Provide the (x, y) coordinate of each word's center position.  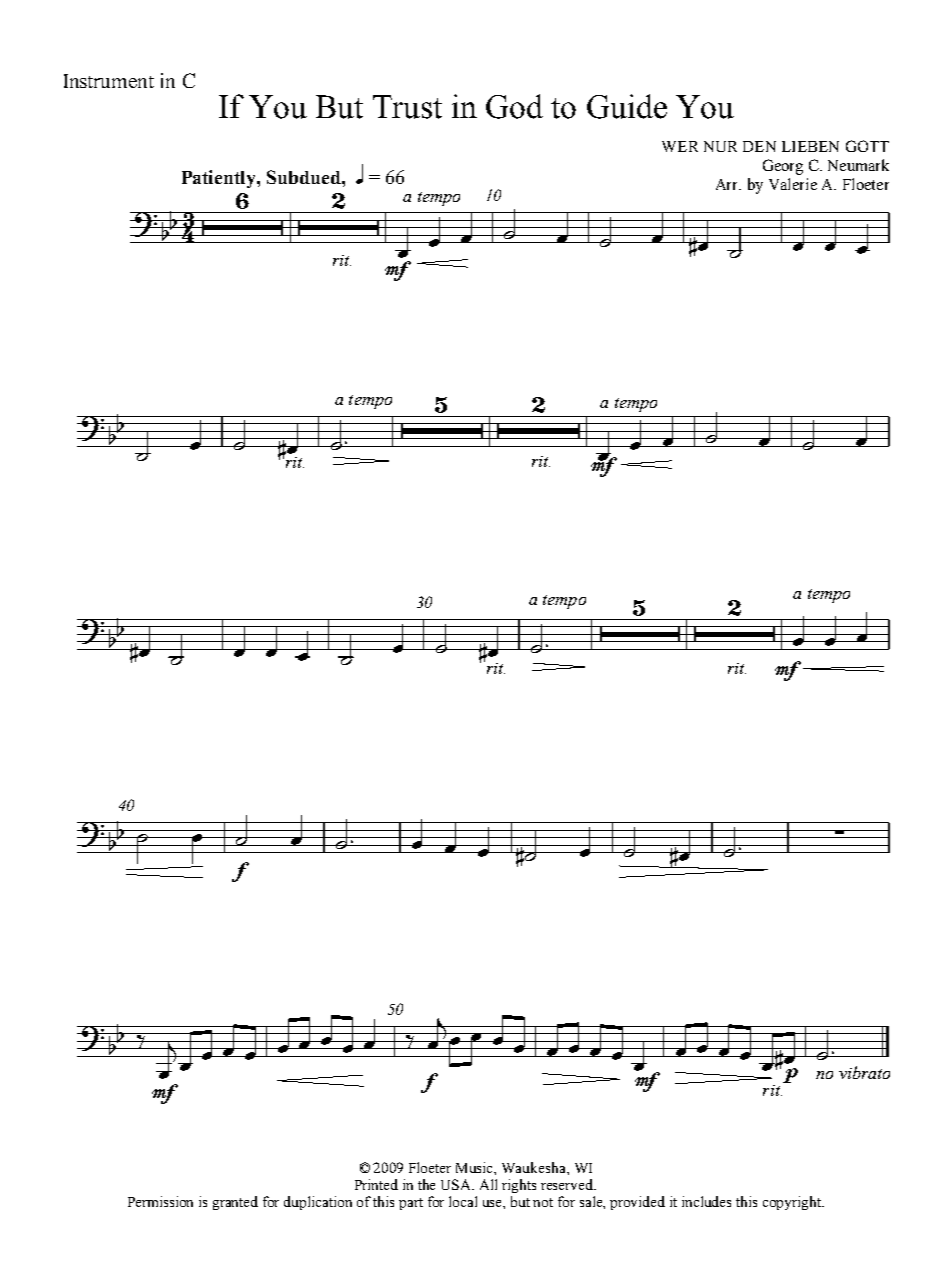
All (488, 1184)
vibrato (864, 1072)
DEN (759, 146)
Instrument (109, 81)
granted (235, 1203)
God (514, 106)
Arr (728, 184)
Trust (407, 107)
